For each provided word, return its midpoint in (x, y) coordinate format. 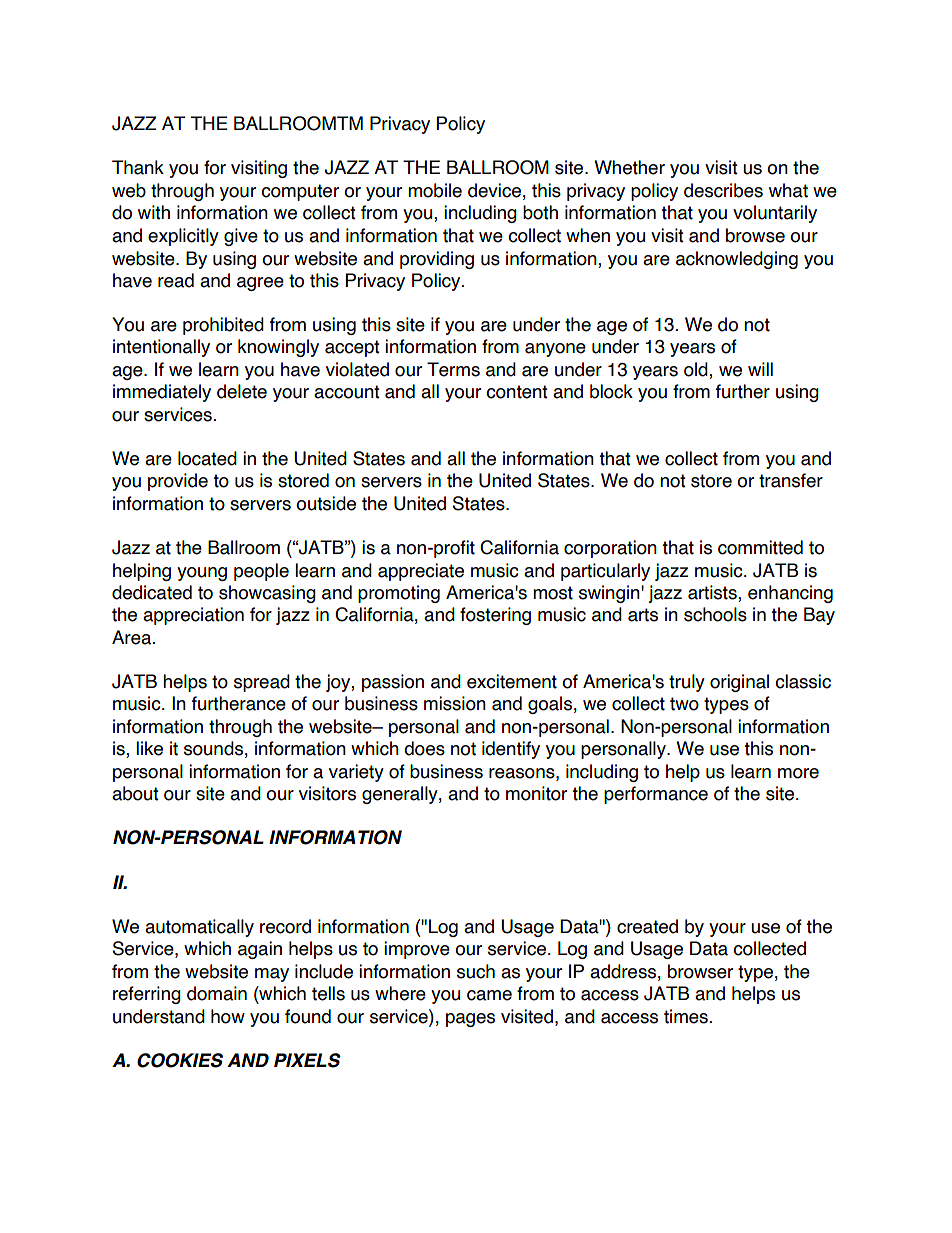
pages (470, 1020)
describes (723, 190)
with (154, 212)
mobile (435, 190)
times (686, 1016)
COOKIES (180, 1060)
